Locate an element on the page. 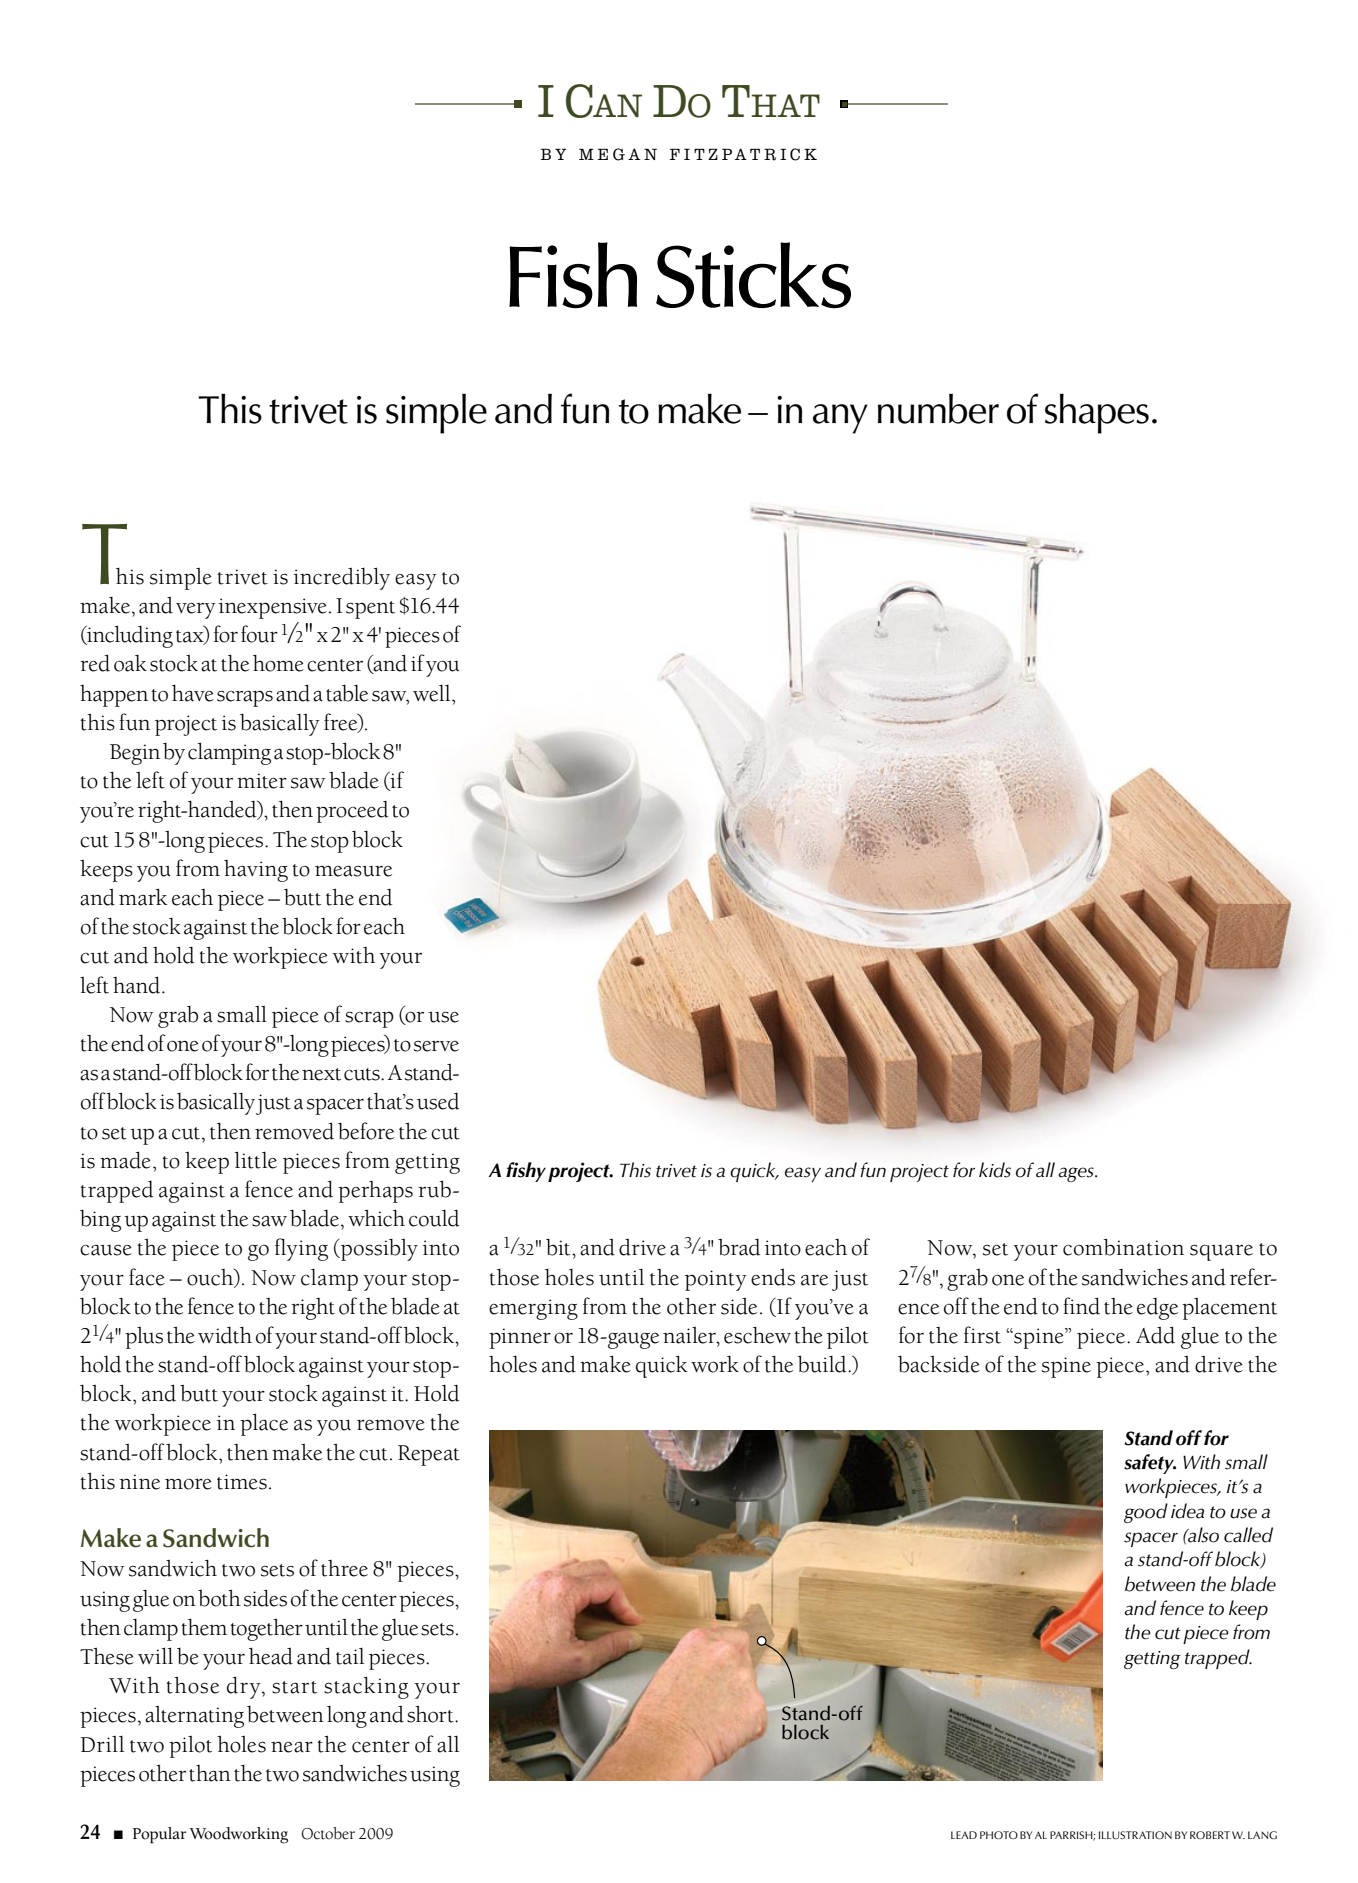  well is located at coordinates (433, 693).
